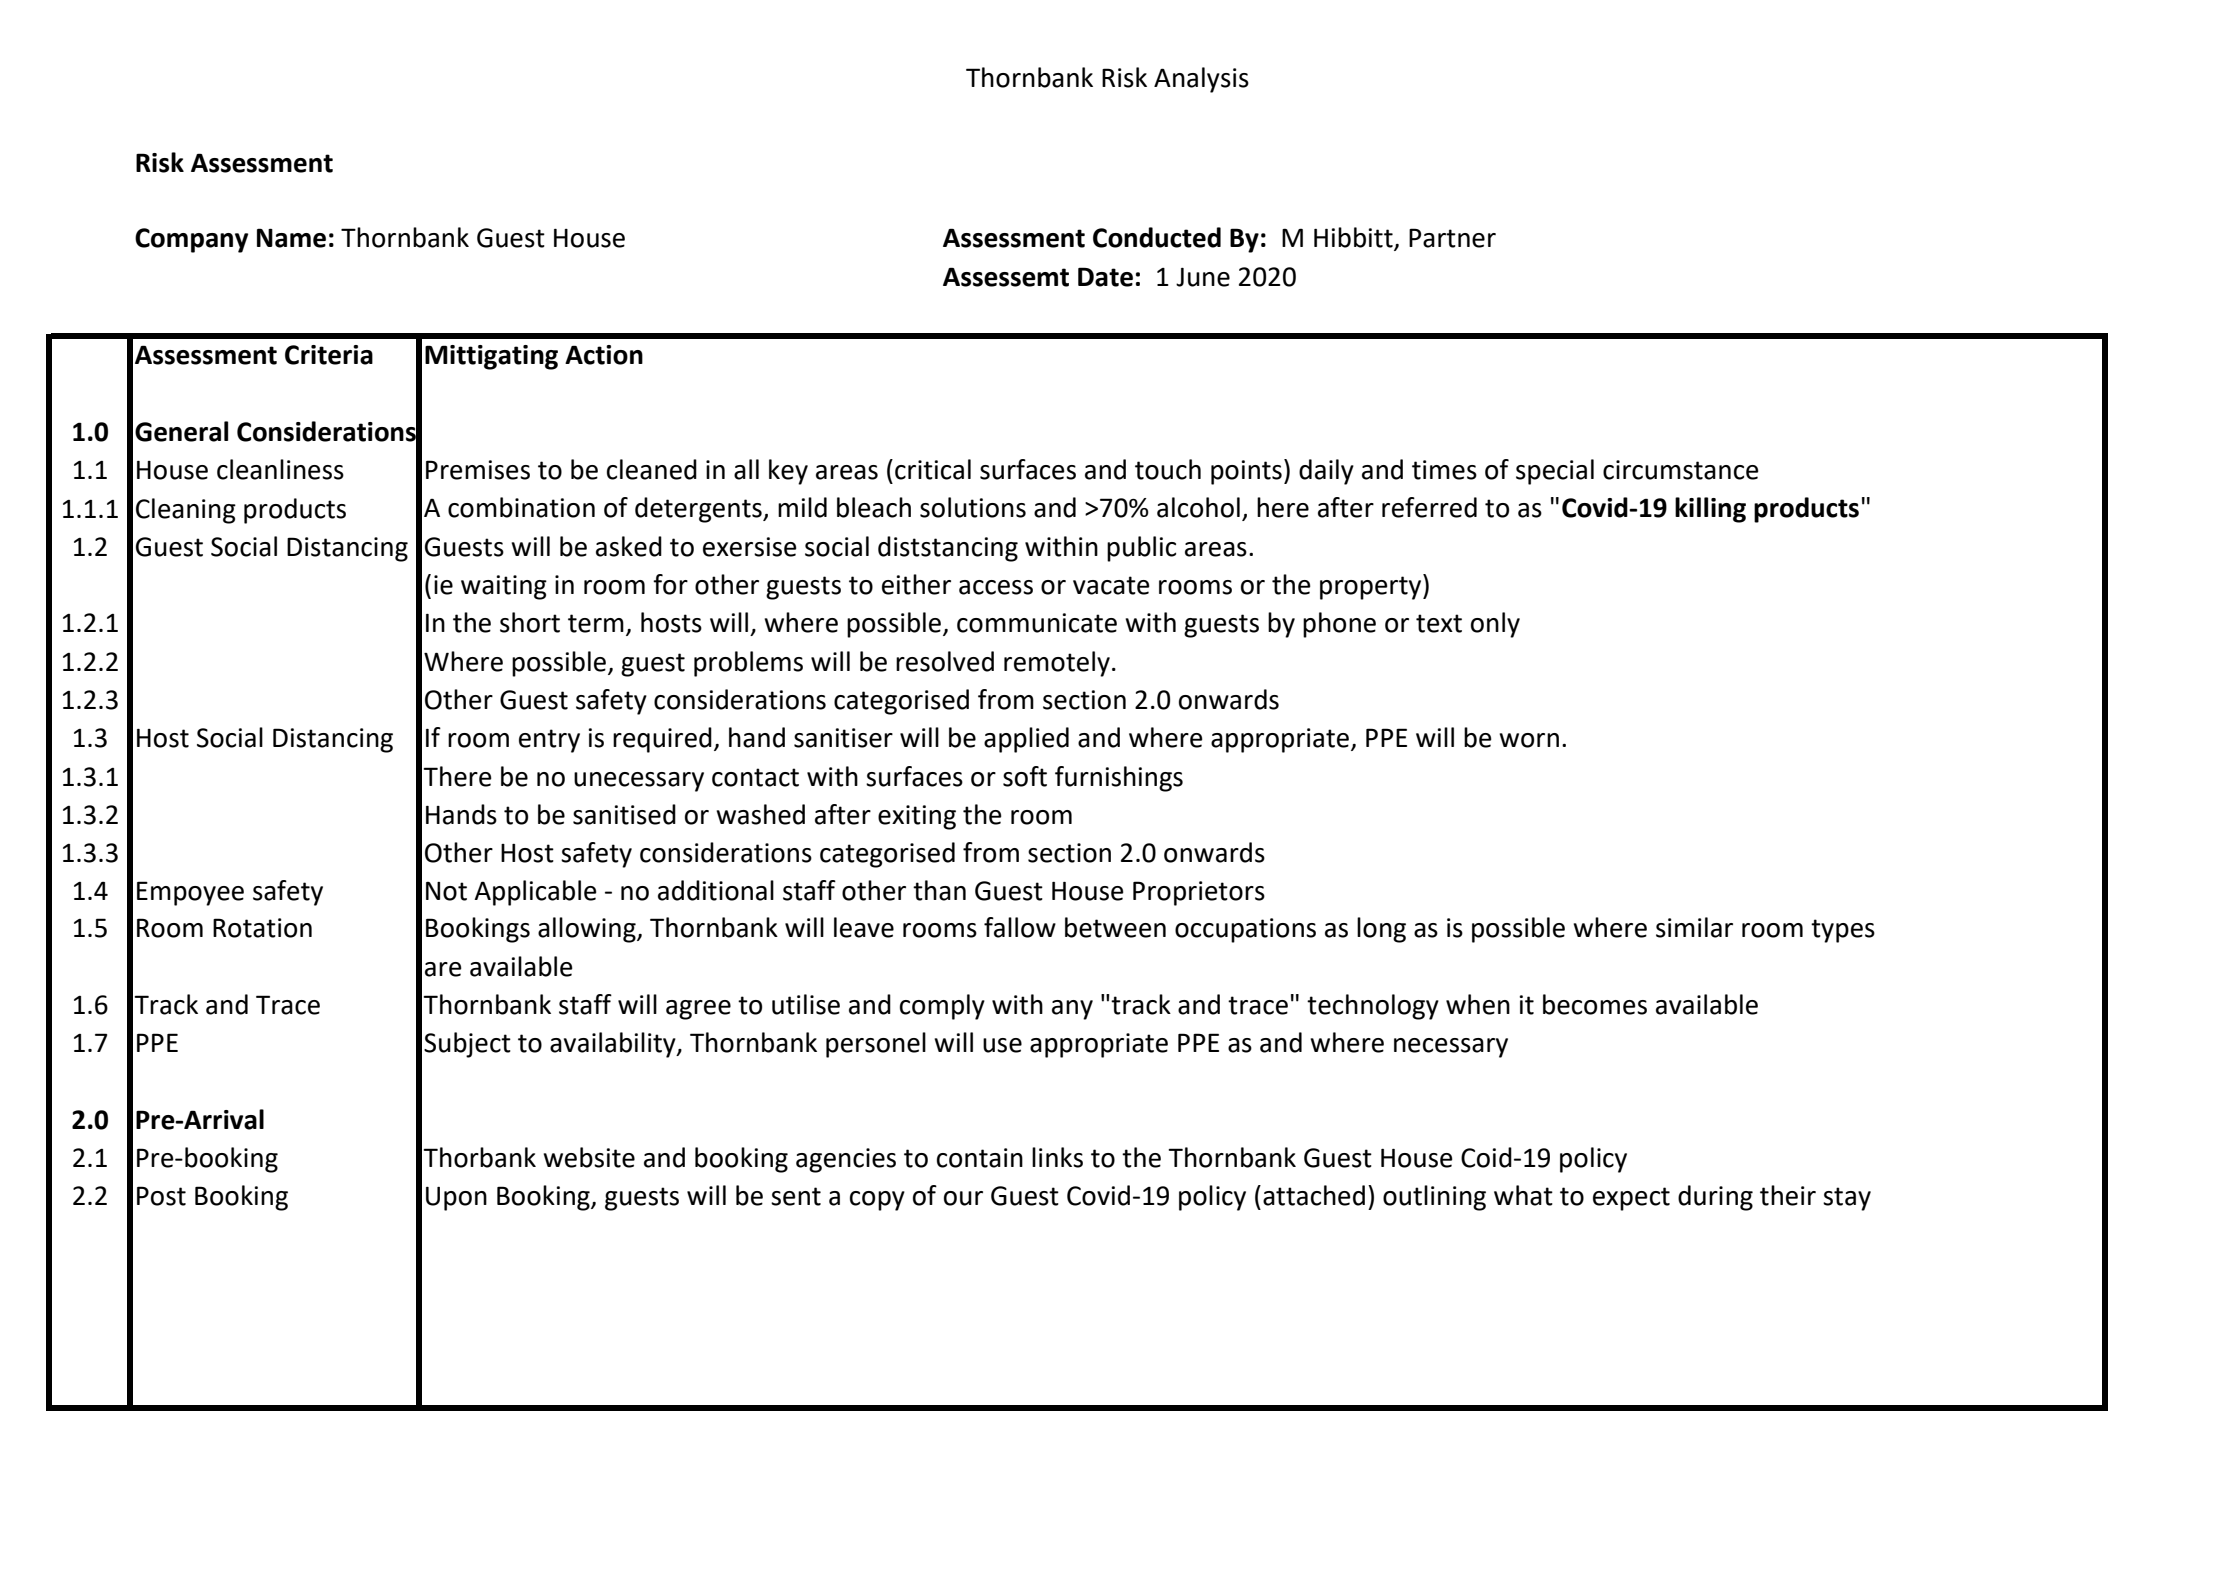 The width and height of the screenshot is (2218, 1569). I want to click on circumstance, so click(1681, 470).
